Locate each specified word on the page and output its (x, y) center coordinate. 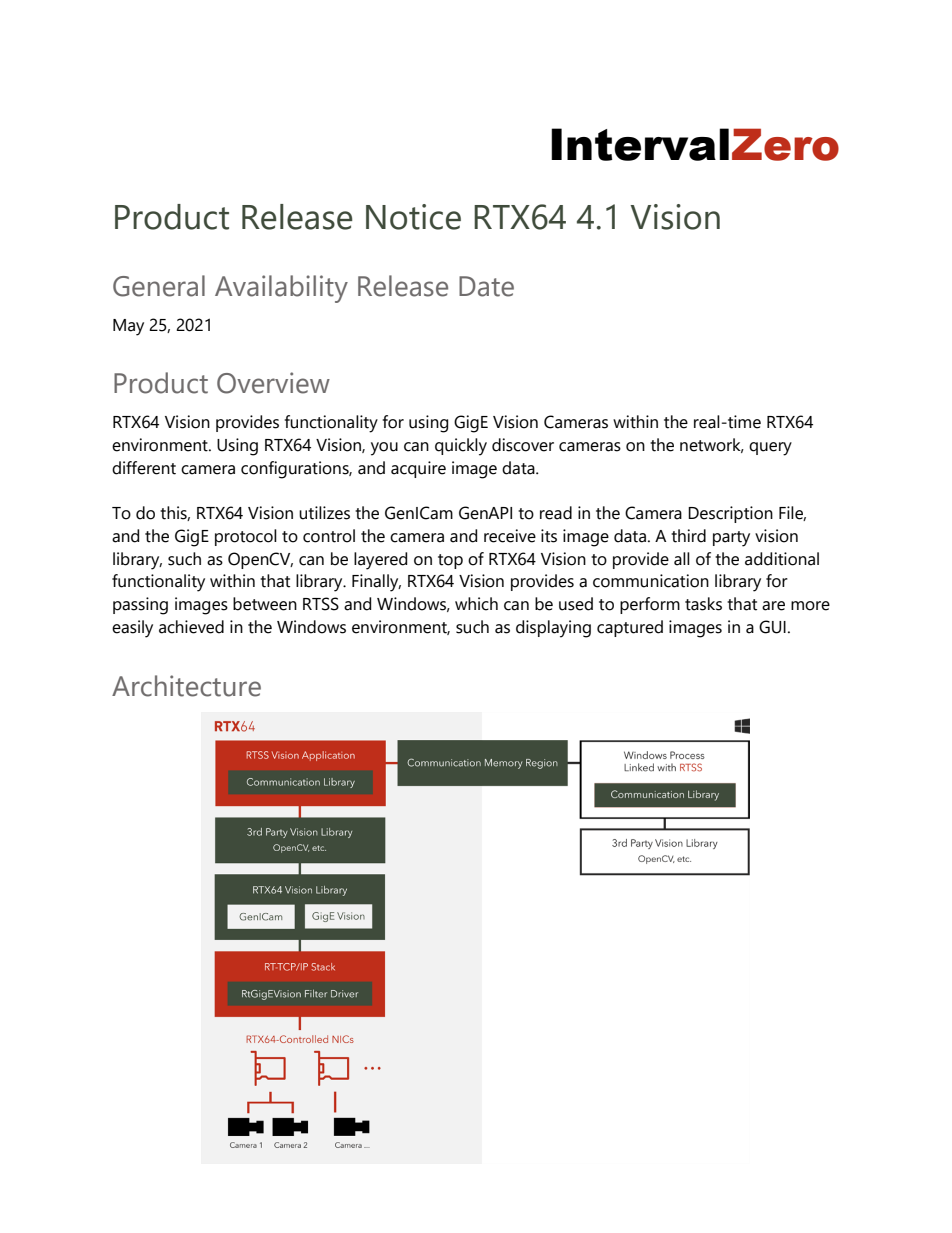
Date (486, 286)
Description (730, 514)
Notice (413, 217)
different (144, 468)
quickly (461, 447)
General (159, 286)
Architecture (186, 686)
